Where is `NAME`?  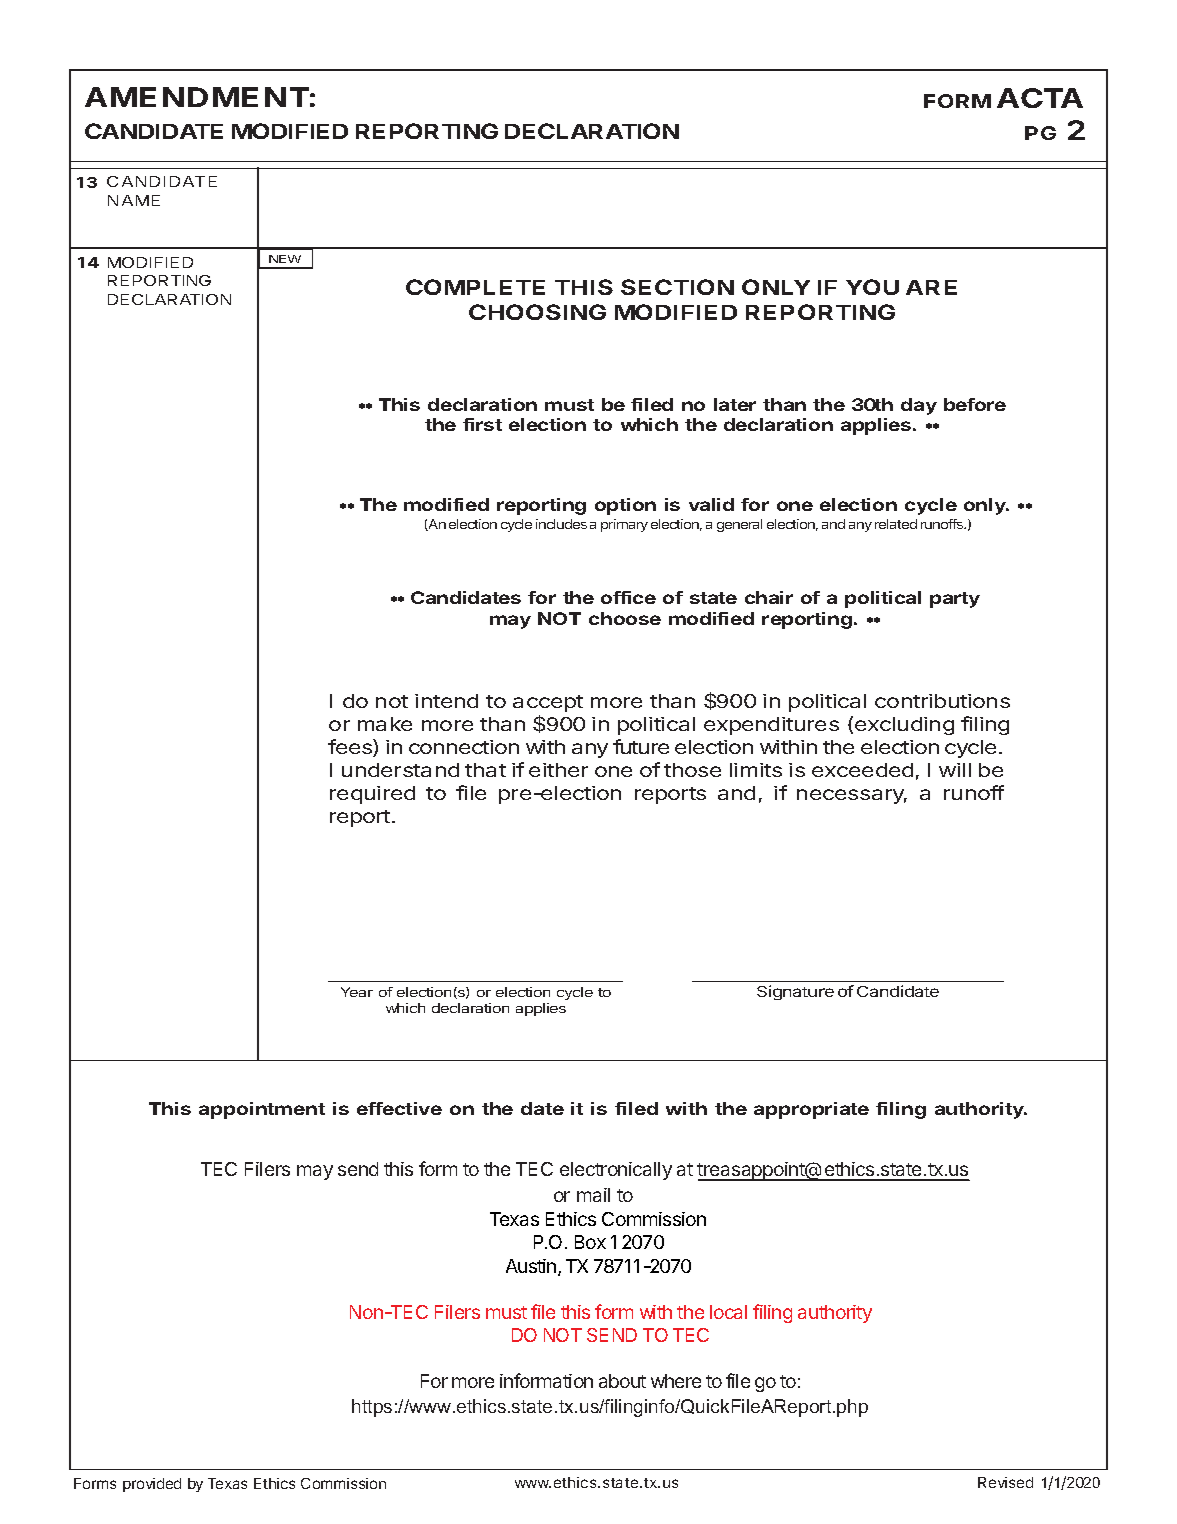
NAME is located at coordinates (134, 200).
